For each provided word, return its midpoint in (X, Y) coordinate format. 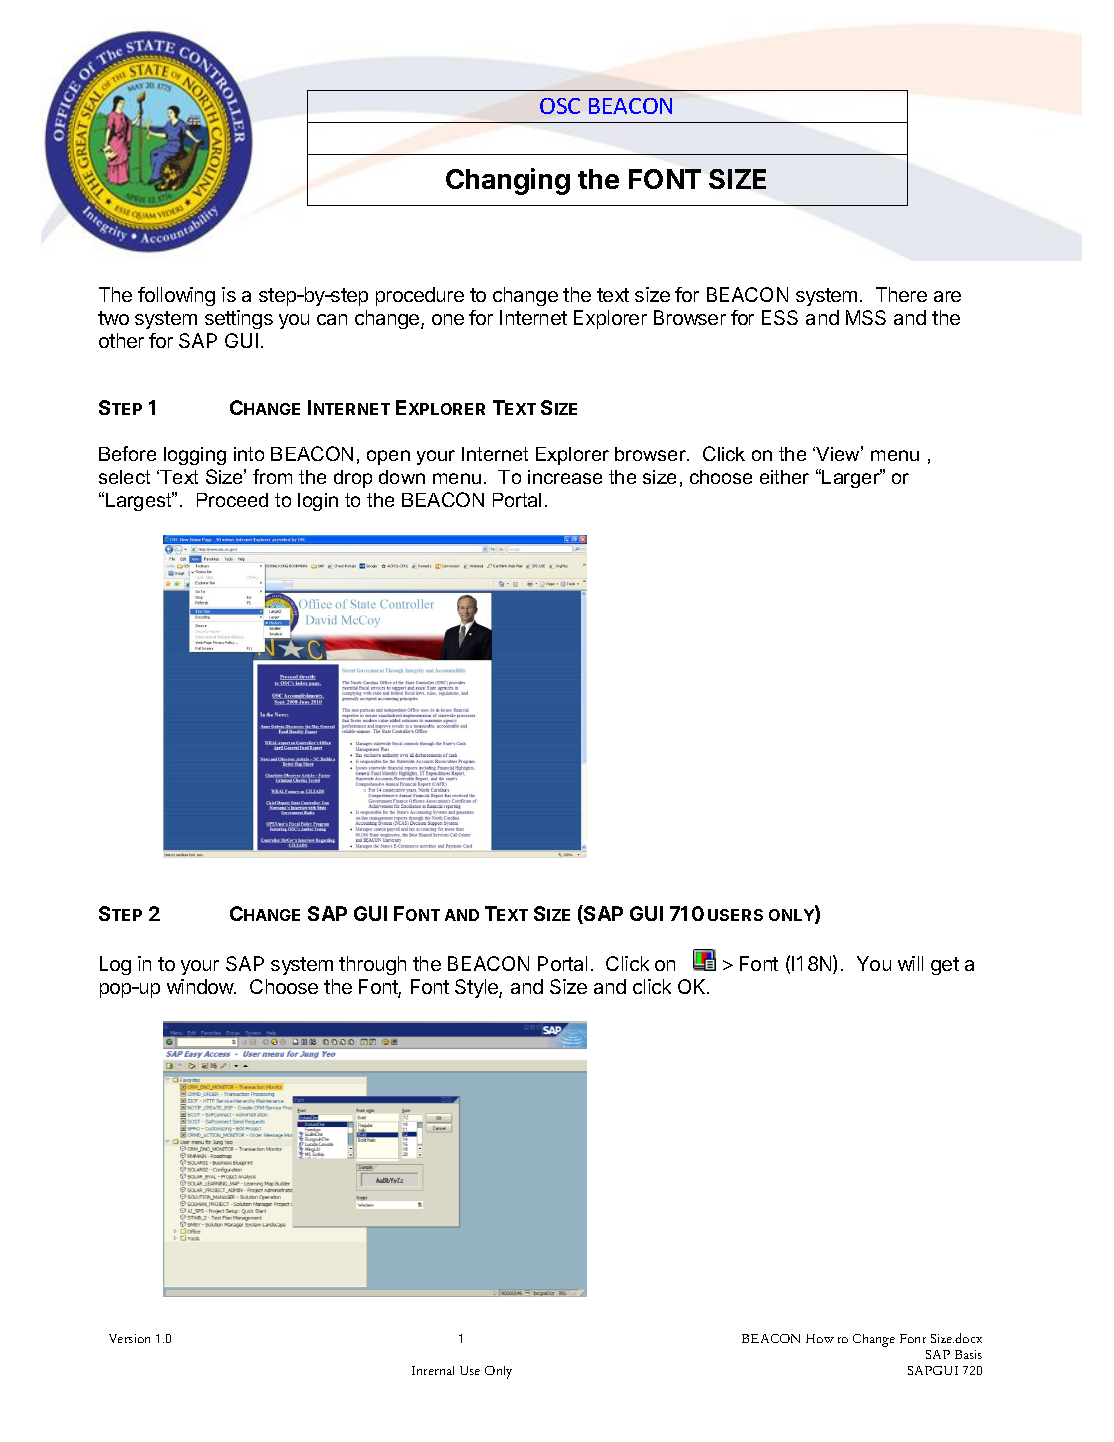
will (910, 963)
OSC (560, 106)
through (372, 965)
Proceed (232, 500)
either (784, 477)
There (901, 294)
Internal (433, 1370)
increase (565, 477)
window (201, 986)
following (176, 296)
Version (129, 1338)
